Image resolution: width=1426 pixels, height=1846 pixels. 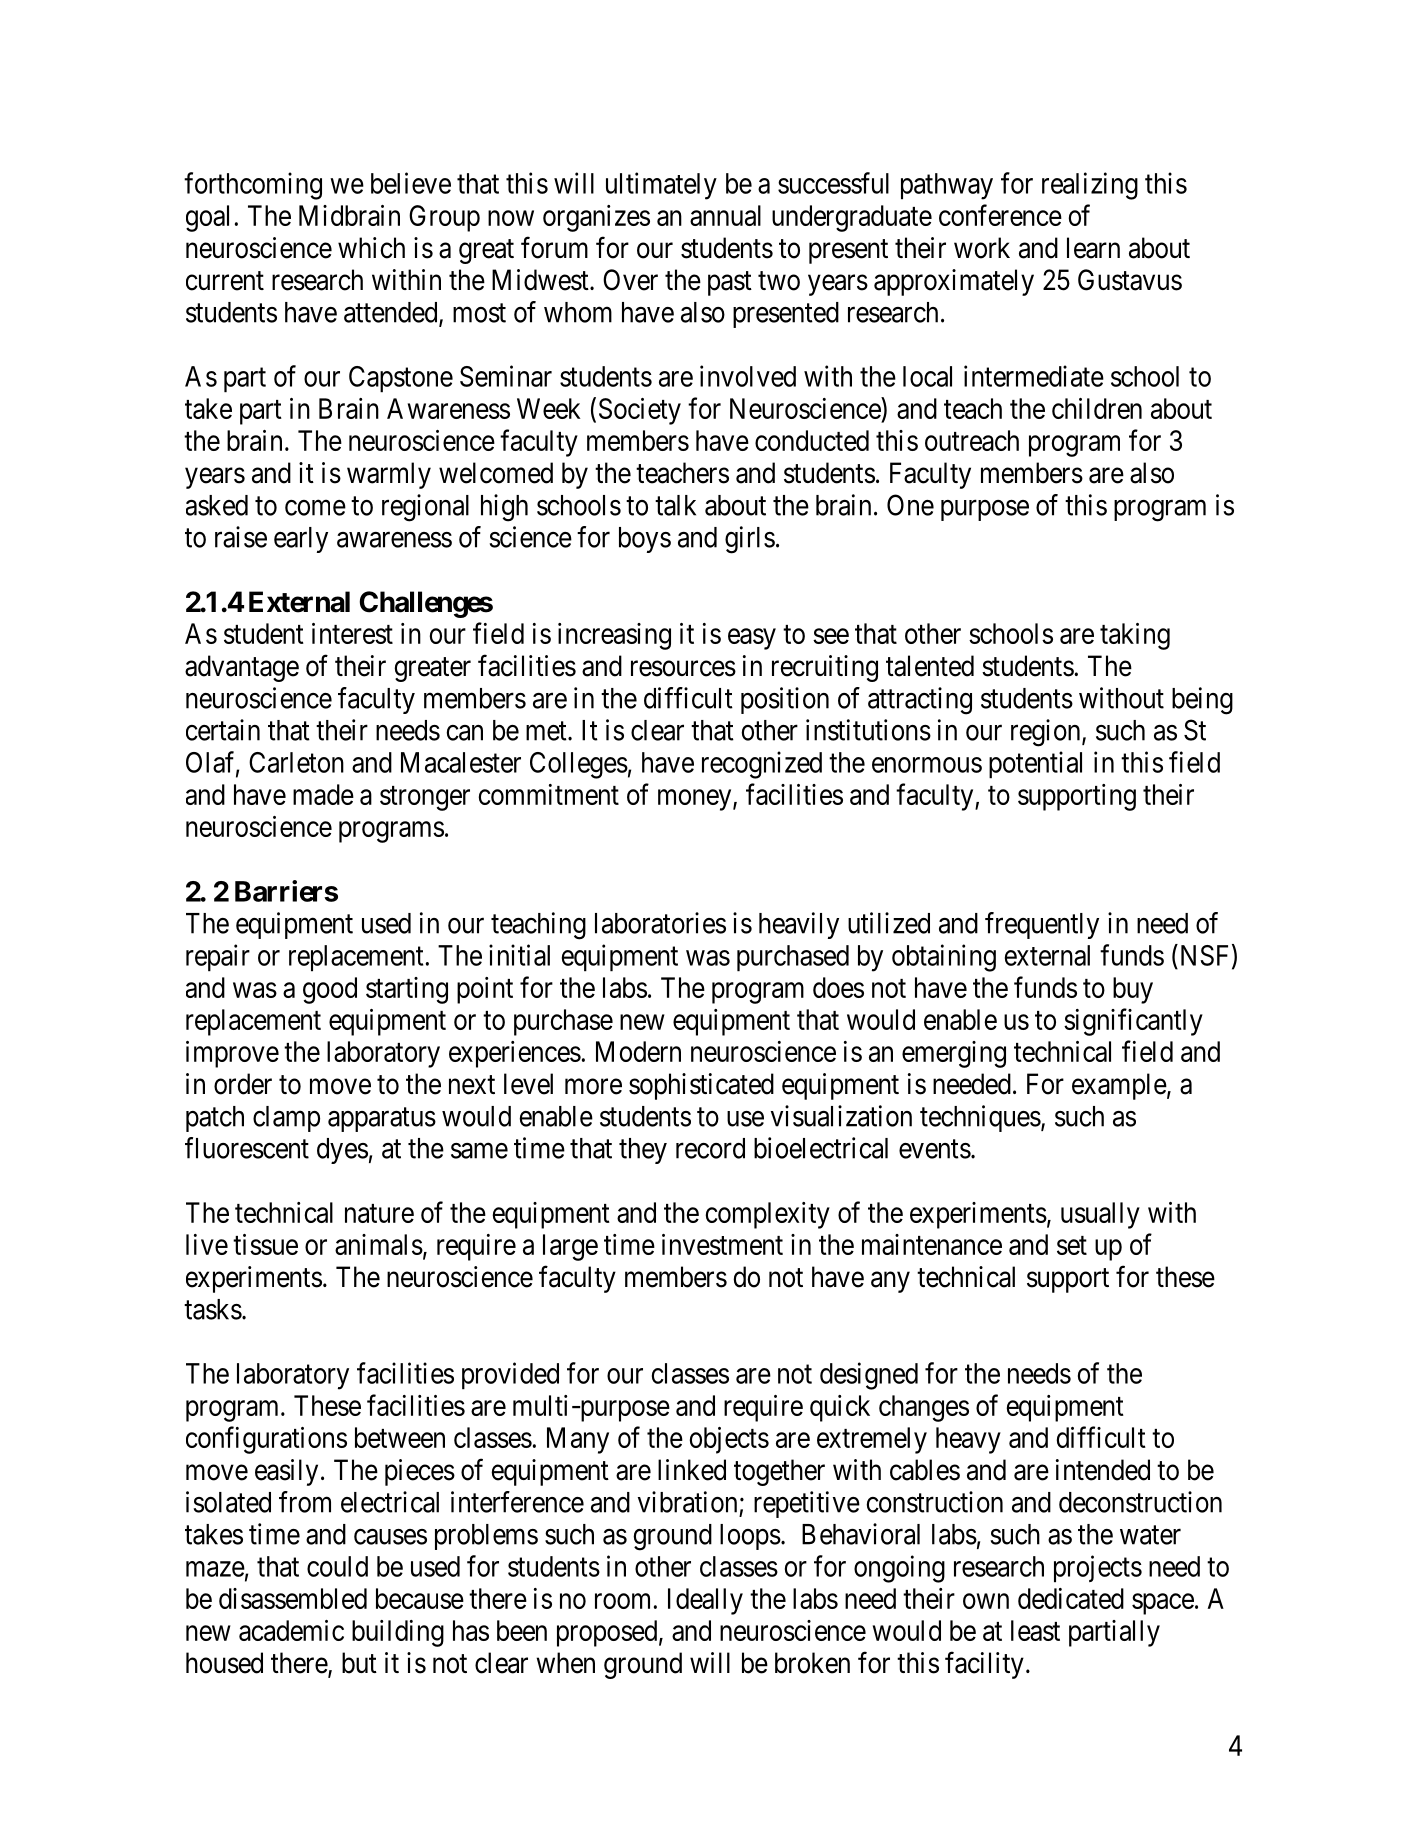 I want to click on clamp, so click(x=286, y=1119).
